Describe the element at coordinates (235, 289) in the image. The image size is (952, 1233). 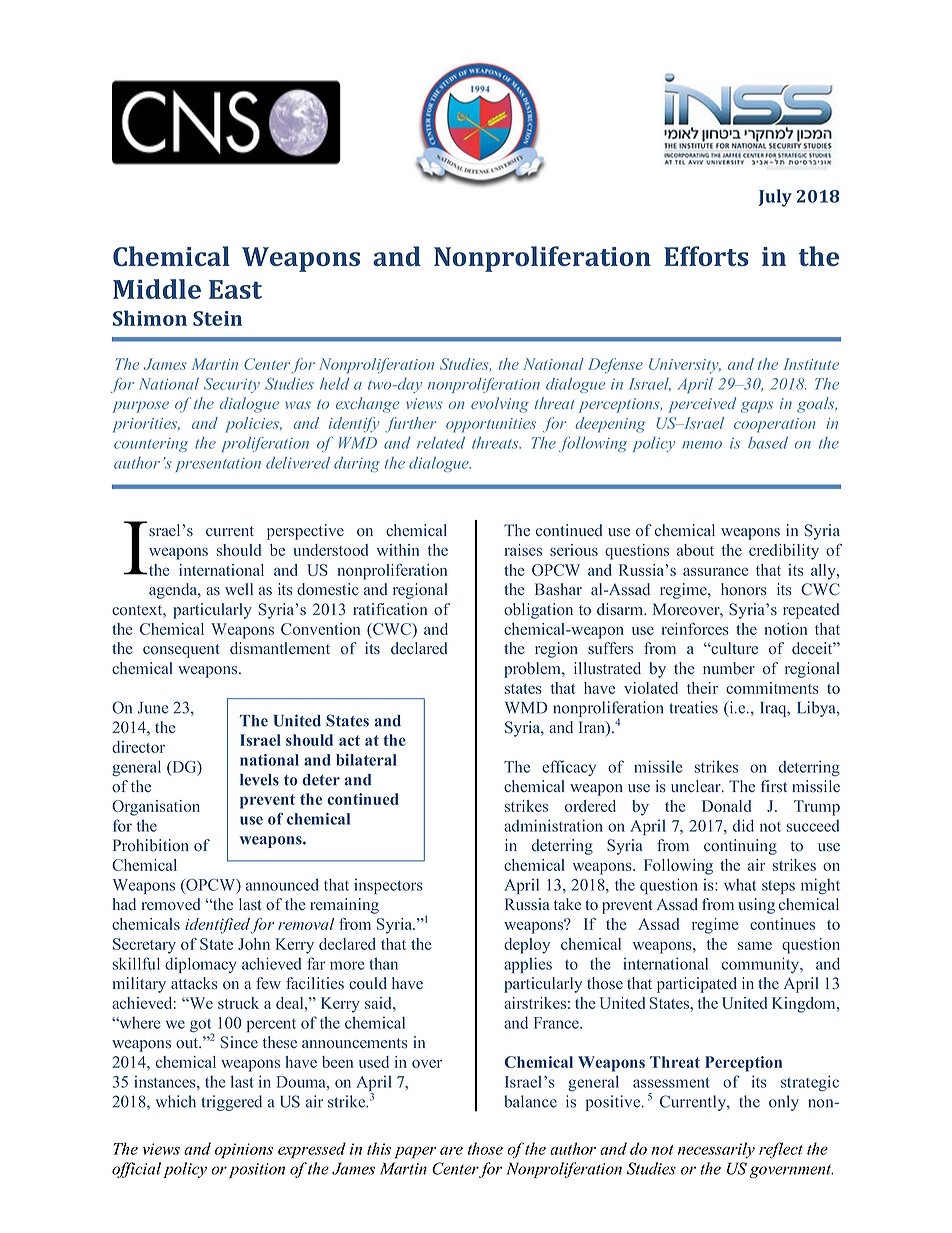
I see `East` at that location.
